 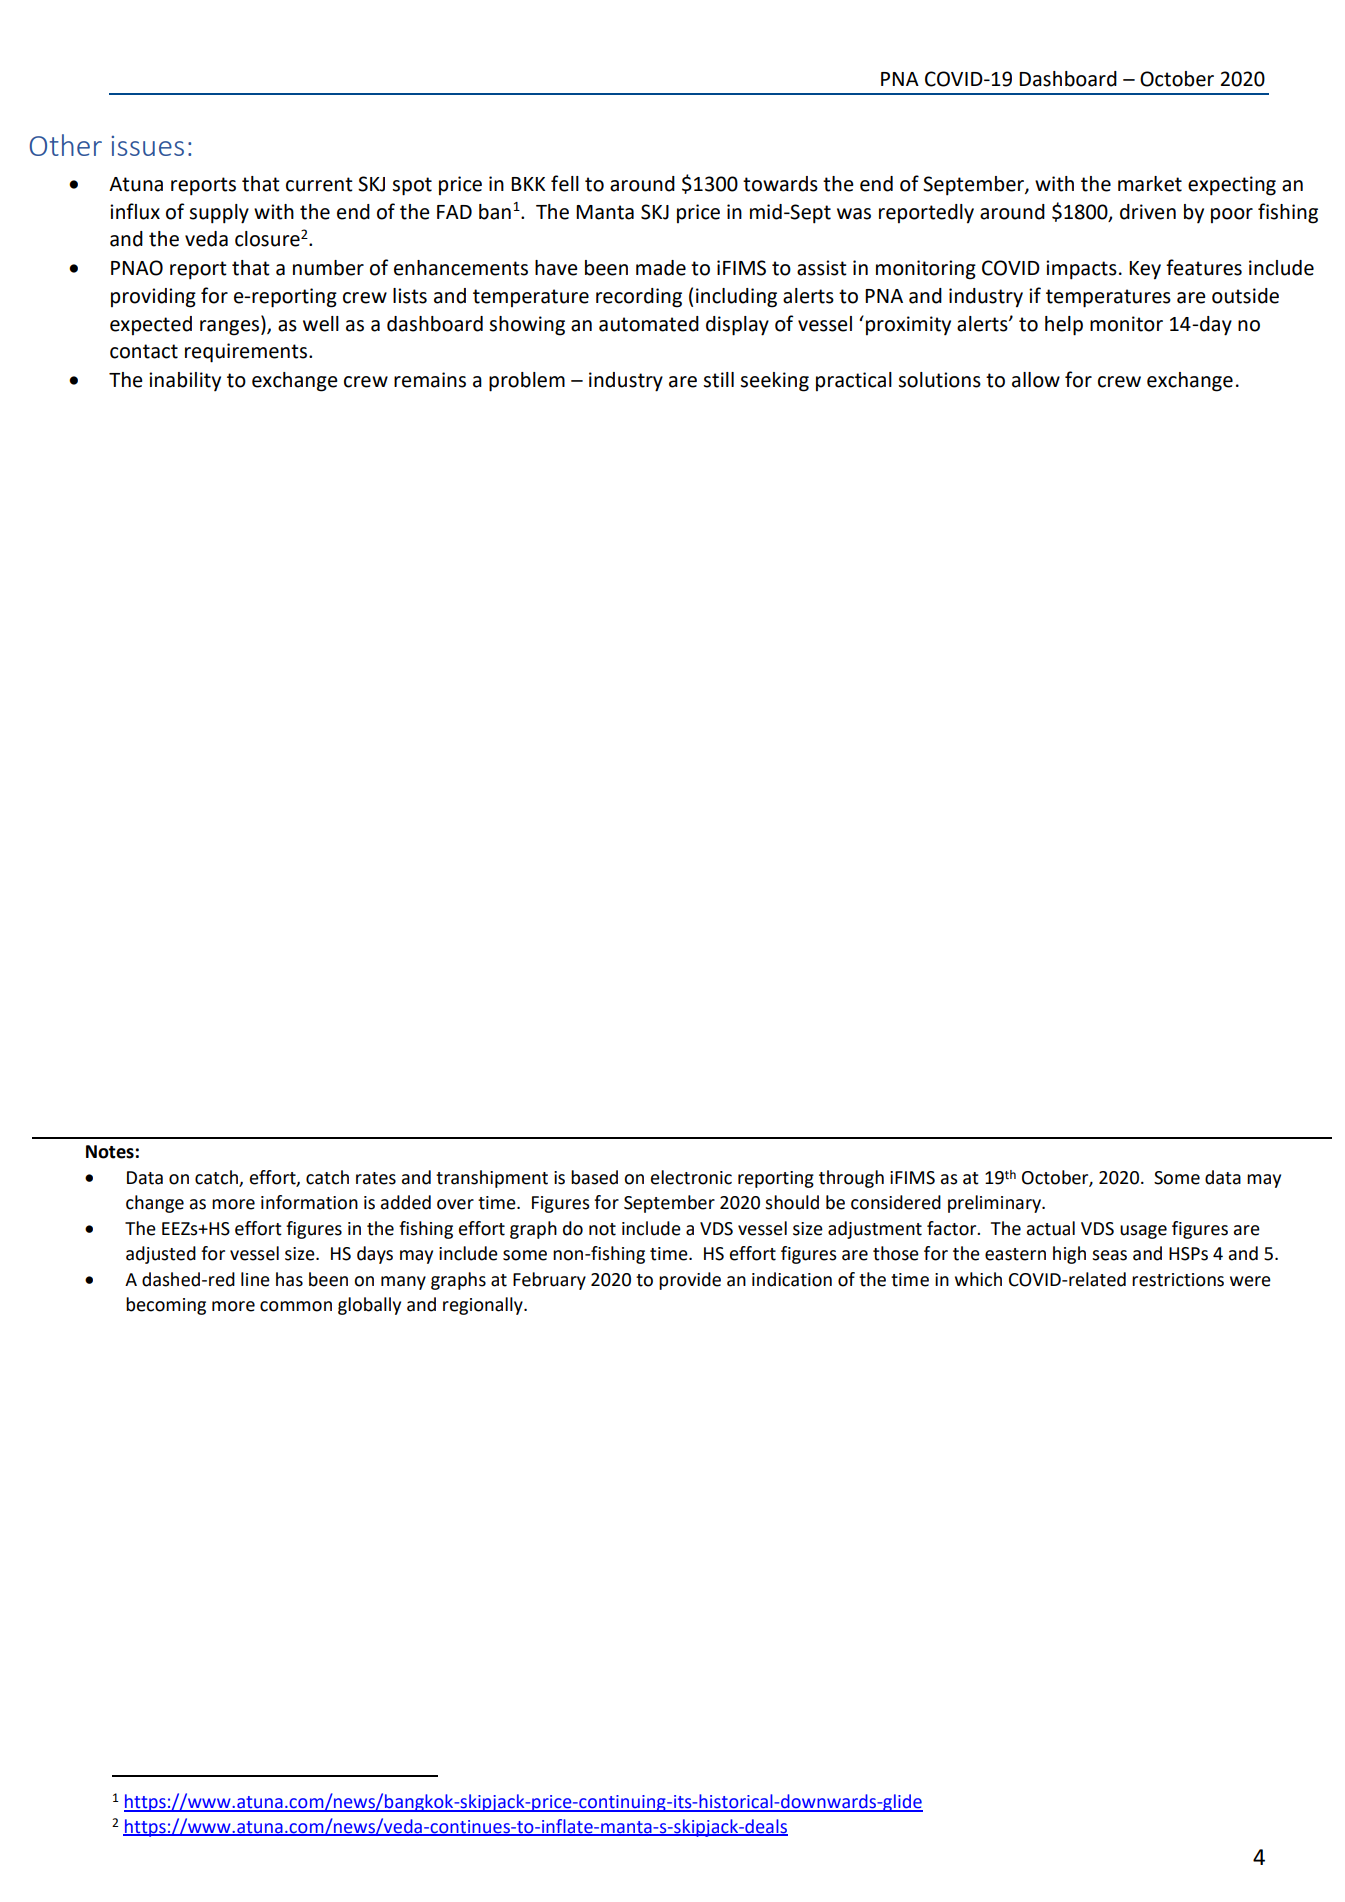 What do you see at coordinates (185, 381) in the screenshot?
I see `inability` at bounding box center [185, 381].
